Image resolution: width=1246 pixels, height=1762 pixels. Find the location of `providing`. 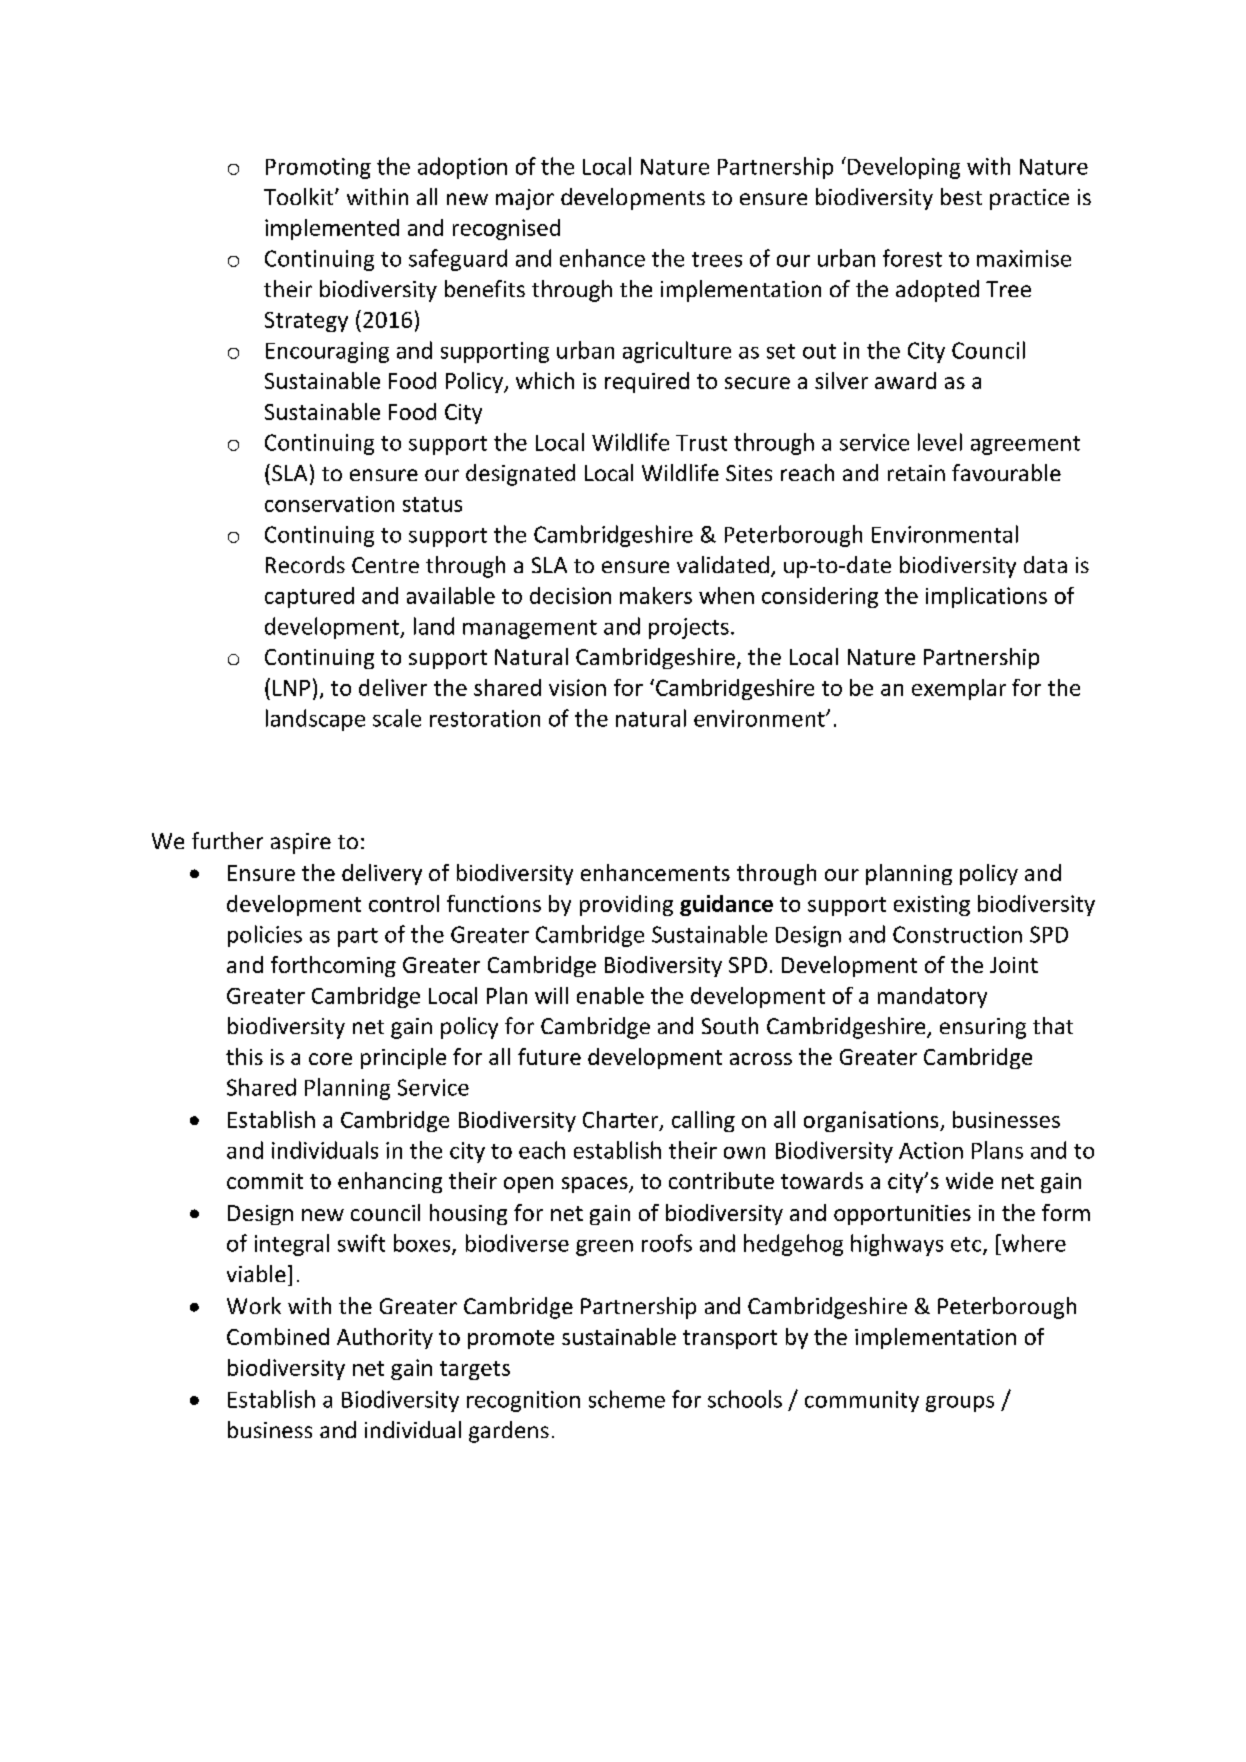

providing is located at coordinates (626, 905).
